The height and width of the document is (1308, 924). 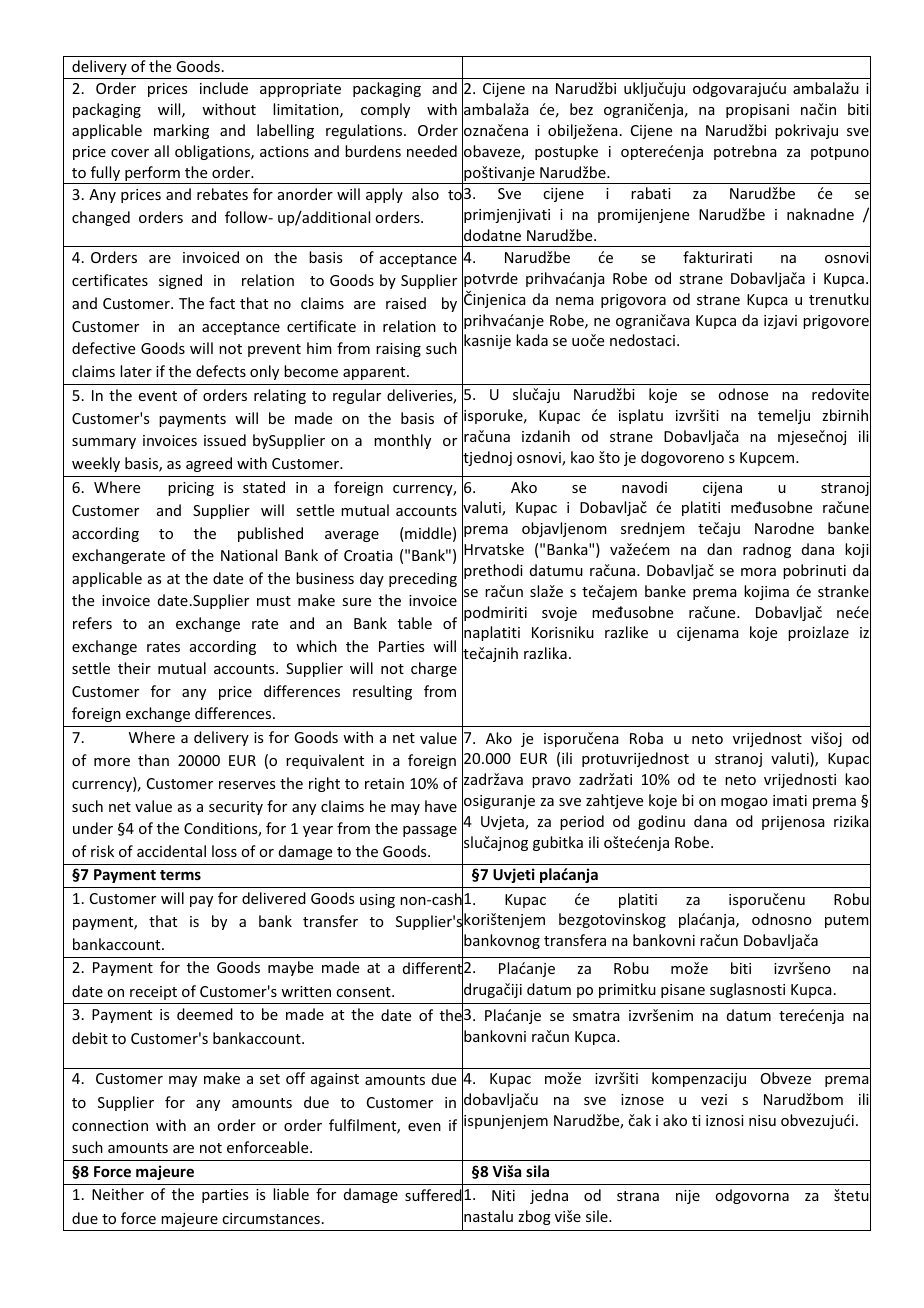 I want to click on needed, so click(x=432, y=151).
